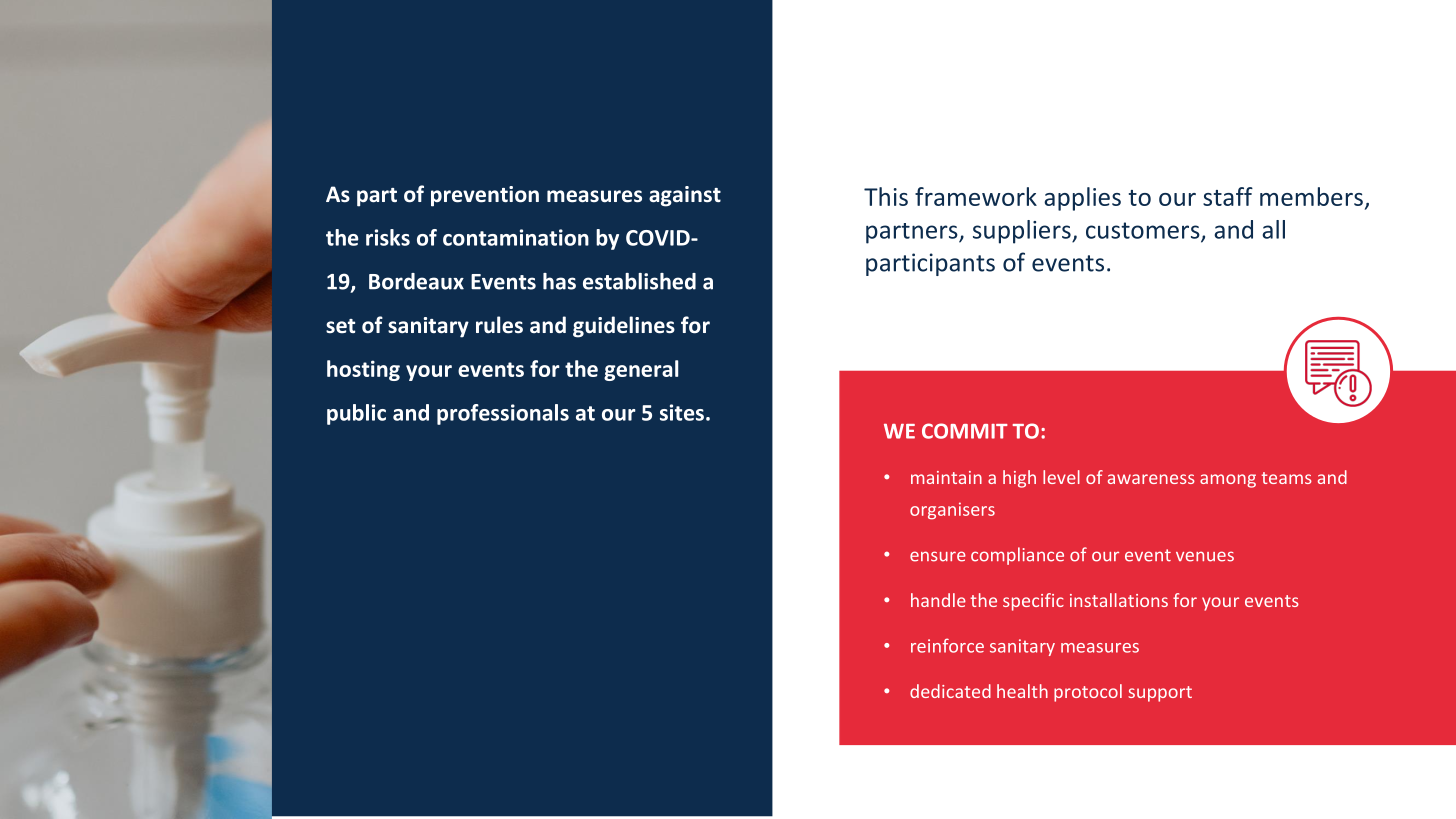  I want to click on contamination, so click(516, 237).
